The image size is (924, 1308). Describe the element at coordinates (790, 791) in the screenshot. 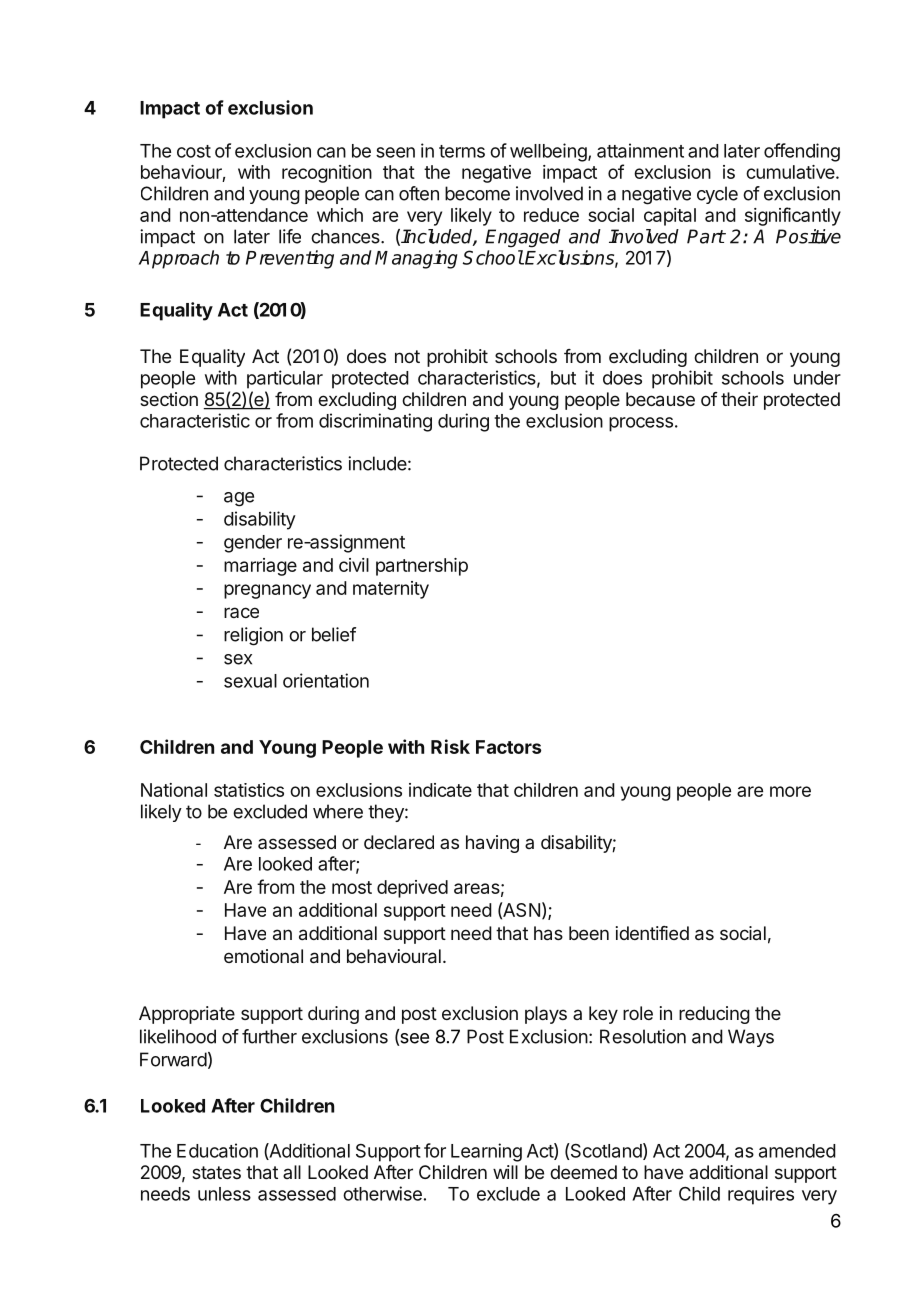

I see `more` at that location.
